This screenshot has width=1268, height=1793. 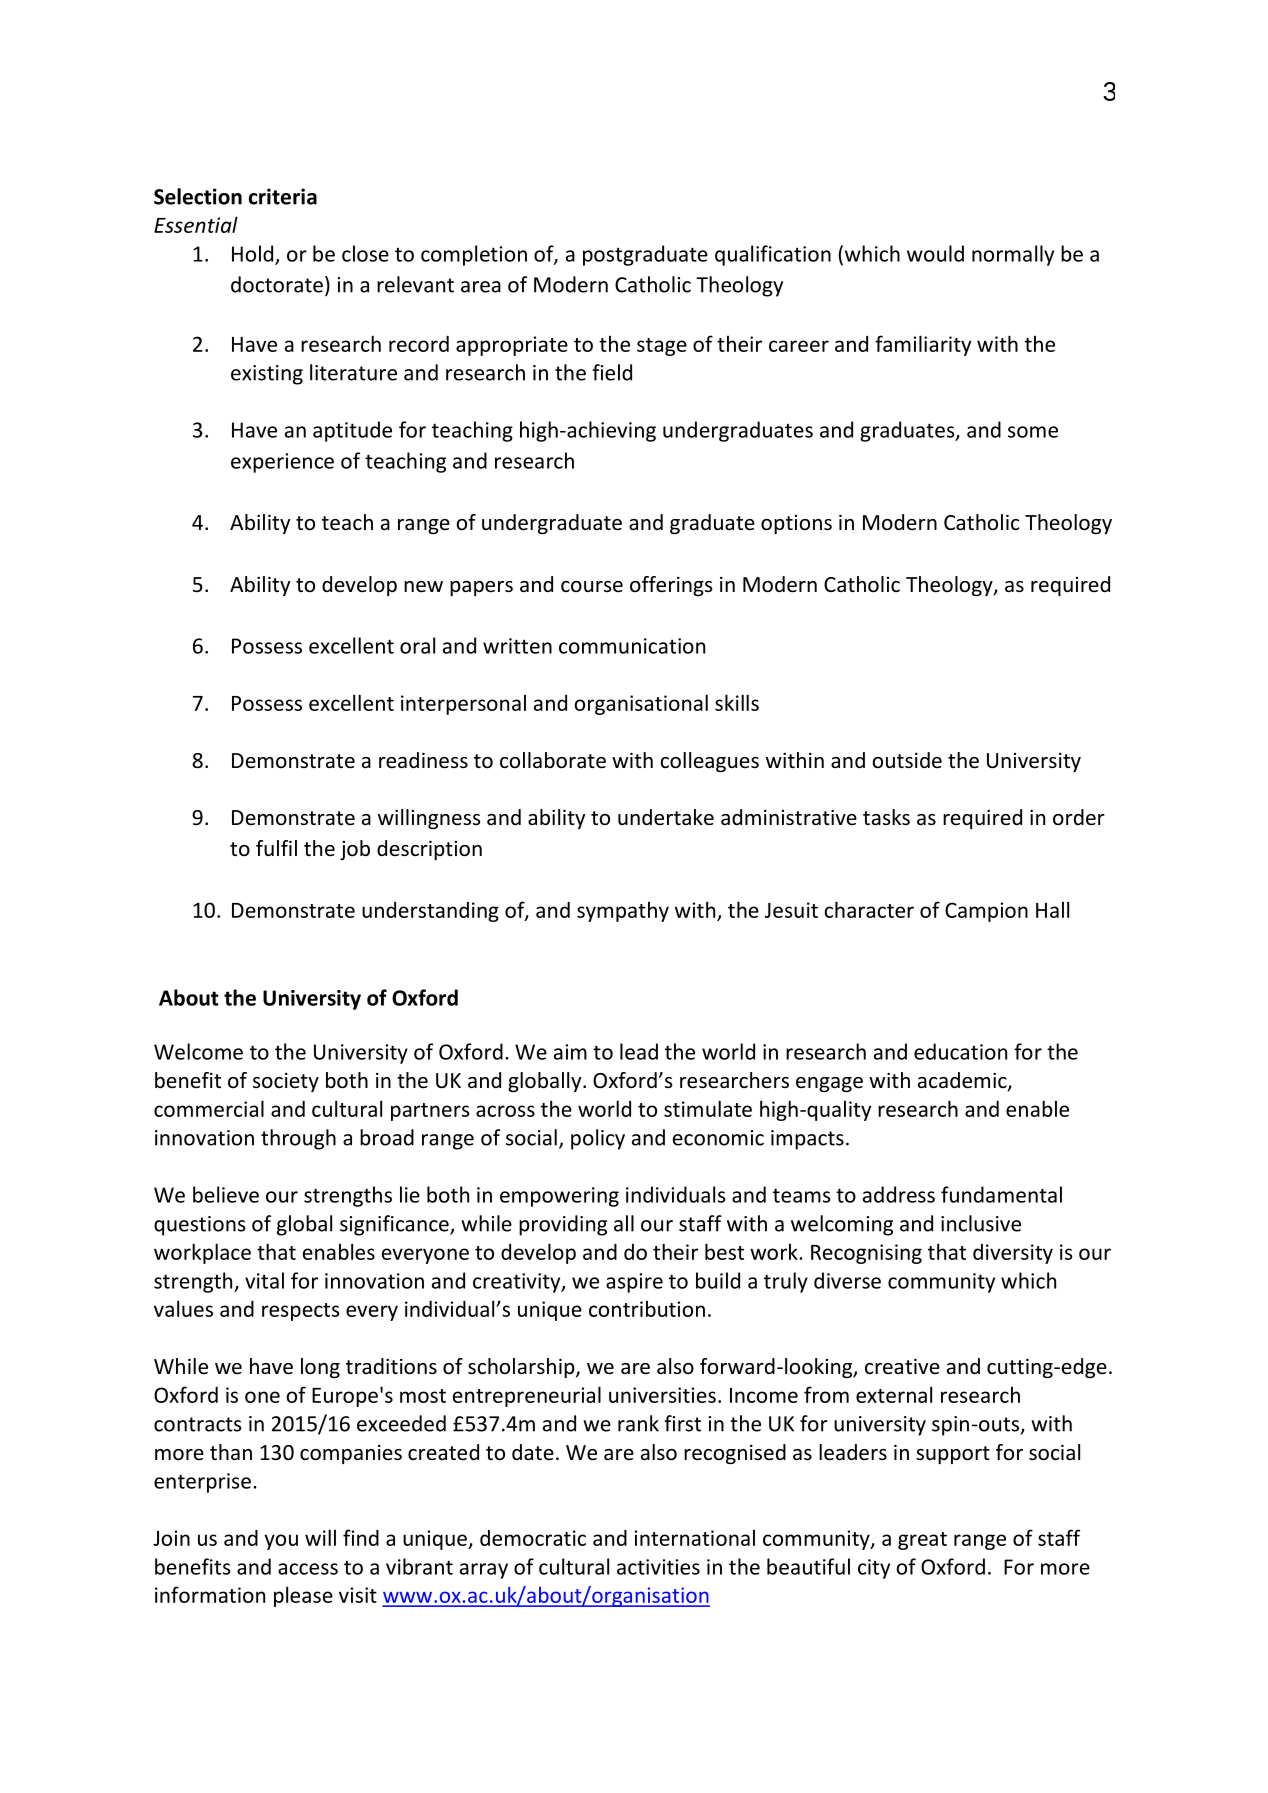 What do you see at coordinates (598, 1139) in the screenshot?
I see `policy` at bounding box center [598, 1139].
